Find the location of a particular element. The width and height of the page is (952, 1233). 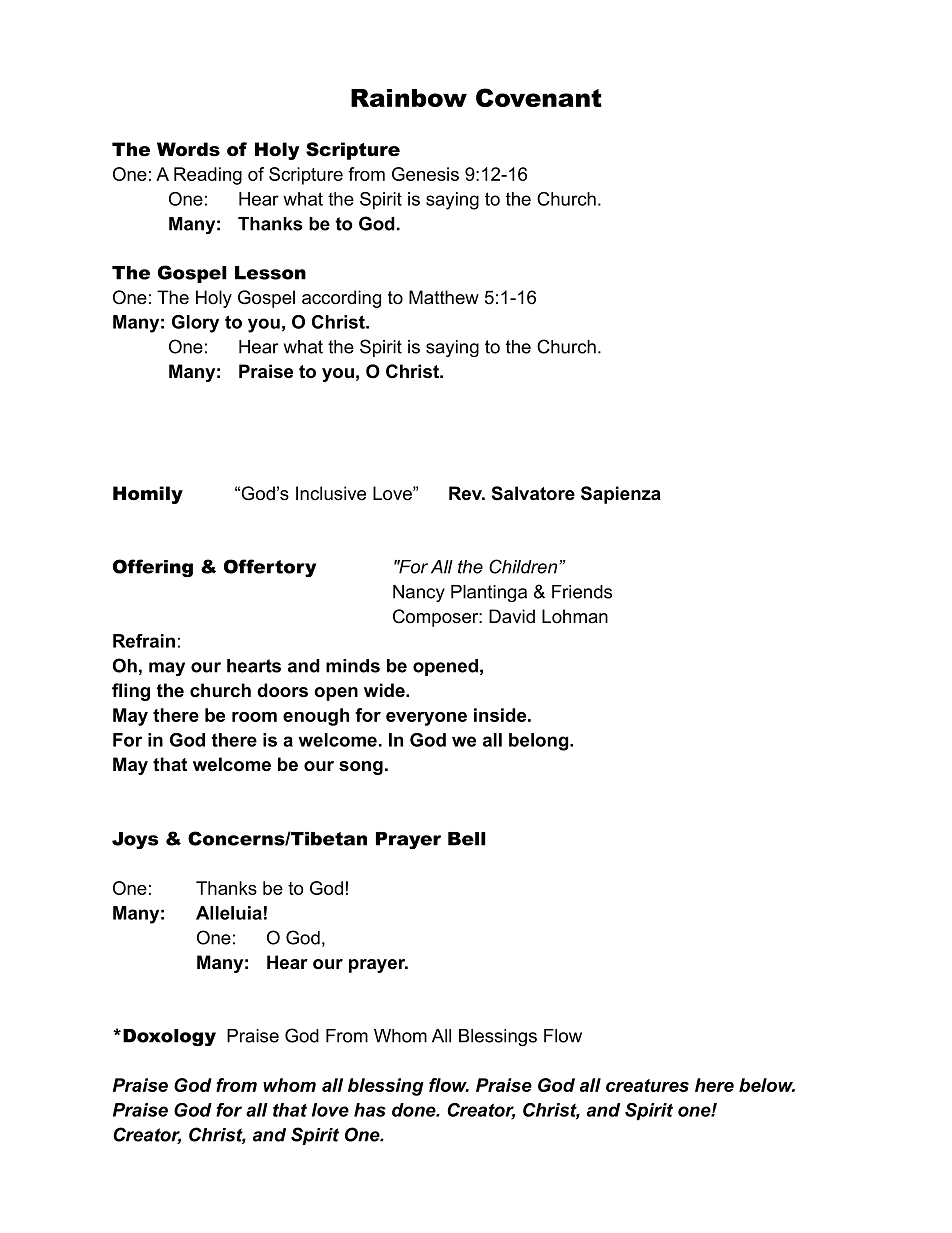

has is located at coordinates (370, 1110).
